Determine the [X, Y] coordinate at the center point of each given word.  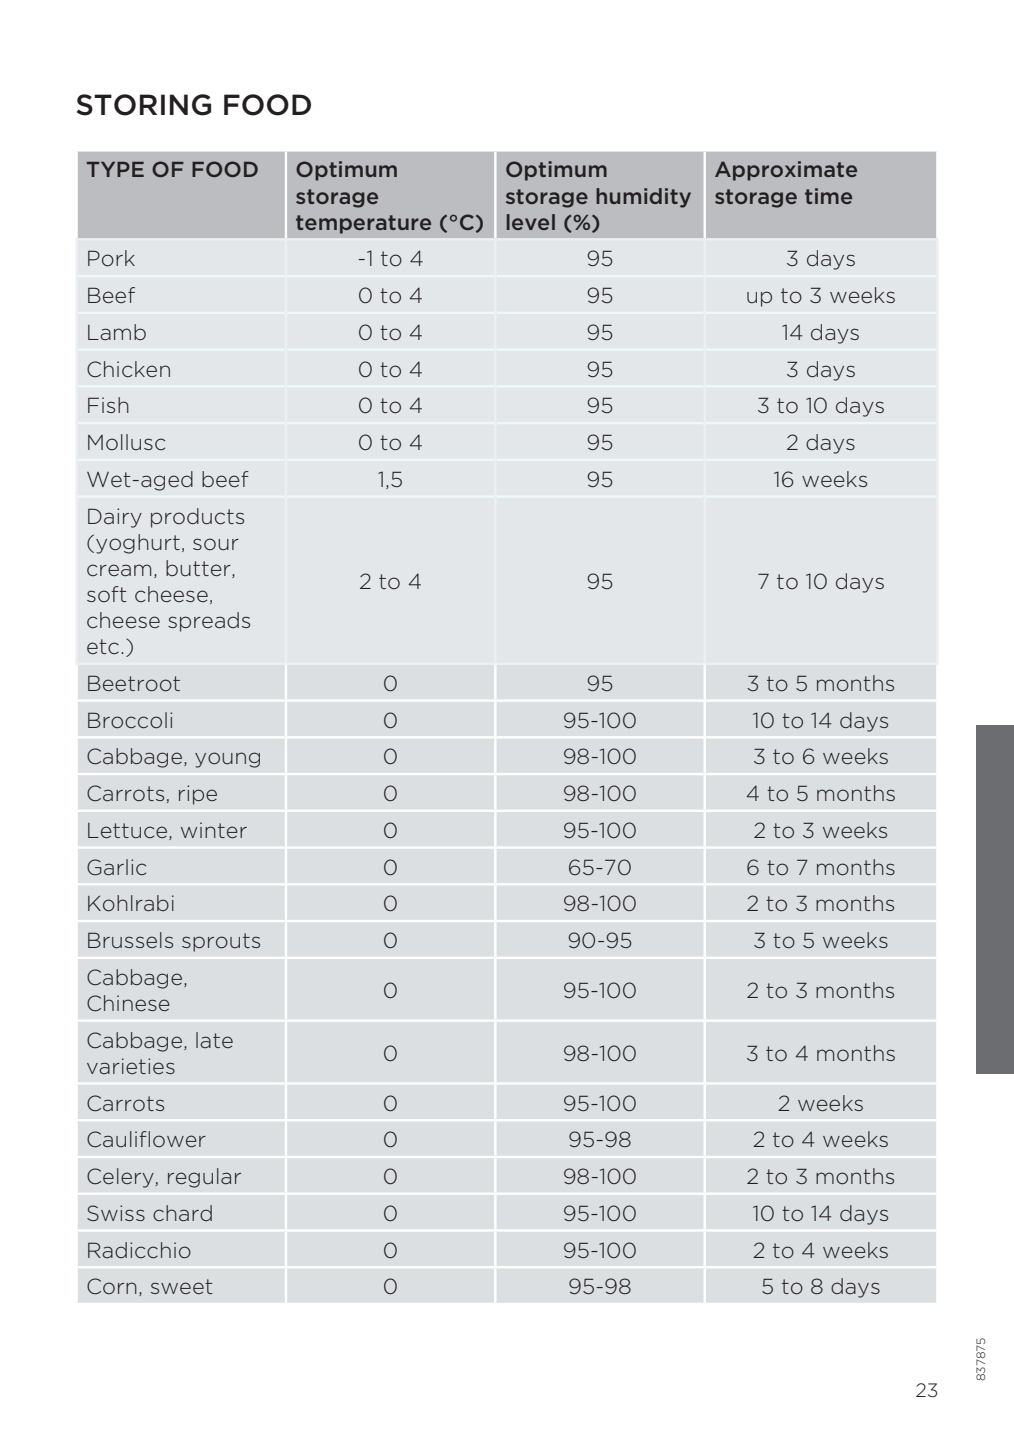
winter [214, 830]
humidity [643, 198]
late [214, 1040]
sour [216, 544]
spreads [209, 622]
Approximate [786, 171]
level [531, 222]
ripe [198, 795]
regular [204, 1178]
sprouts [221, 942]
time [828, 196]
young [227, 760]
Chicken [128, 369]
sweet [182, 1286]
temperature [363, 224]
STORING [144, 105]
